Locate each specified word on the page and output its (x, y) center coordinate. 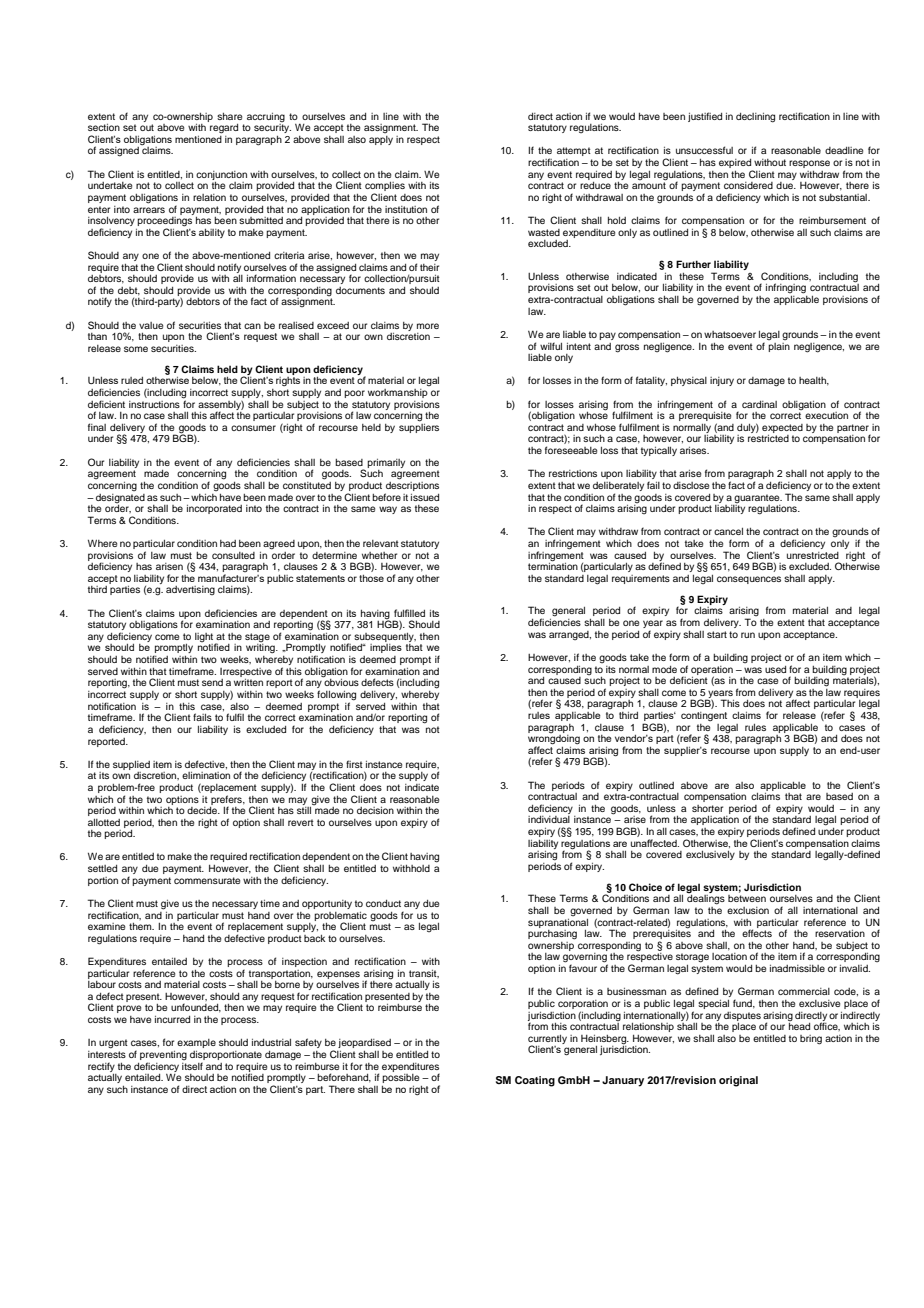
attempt (574, 151)
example (196, 1043)
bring (811, 1040)
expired (736, 165)
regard (224, 129)
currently (547, 1040)
